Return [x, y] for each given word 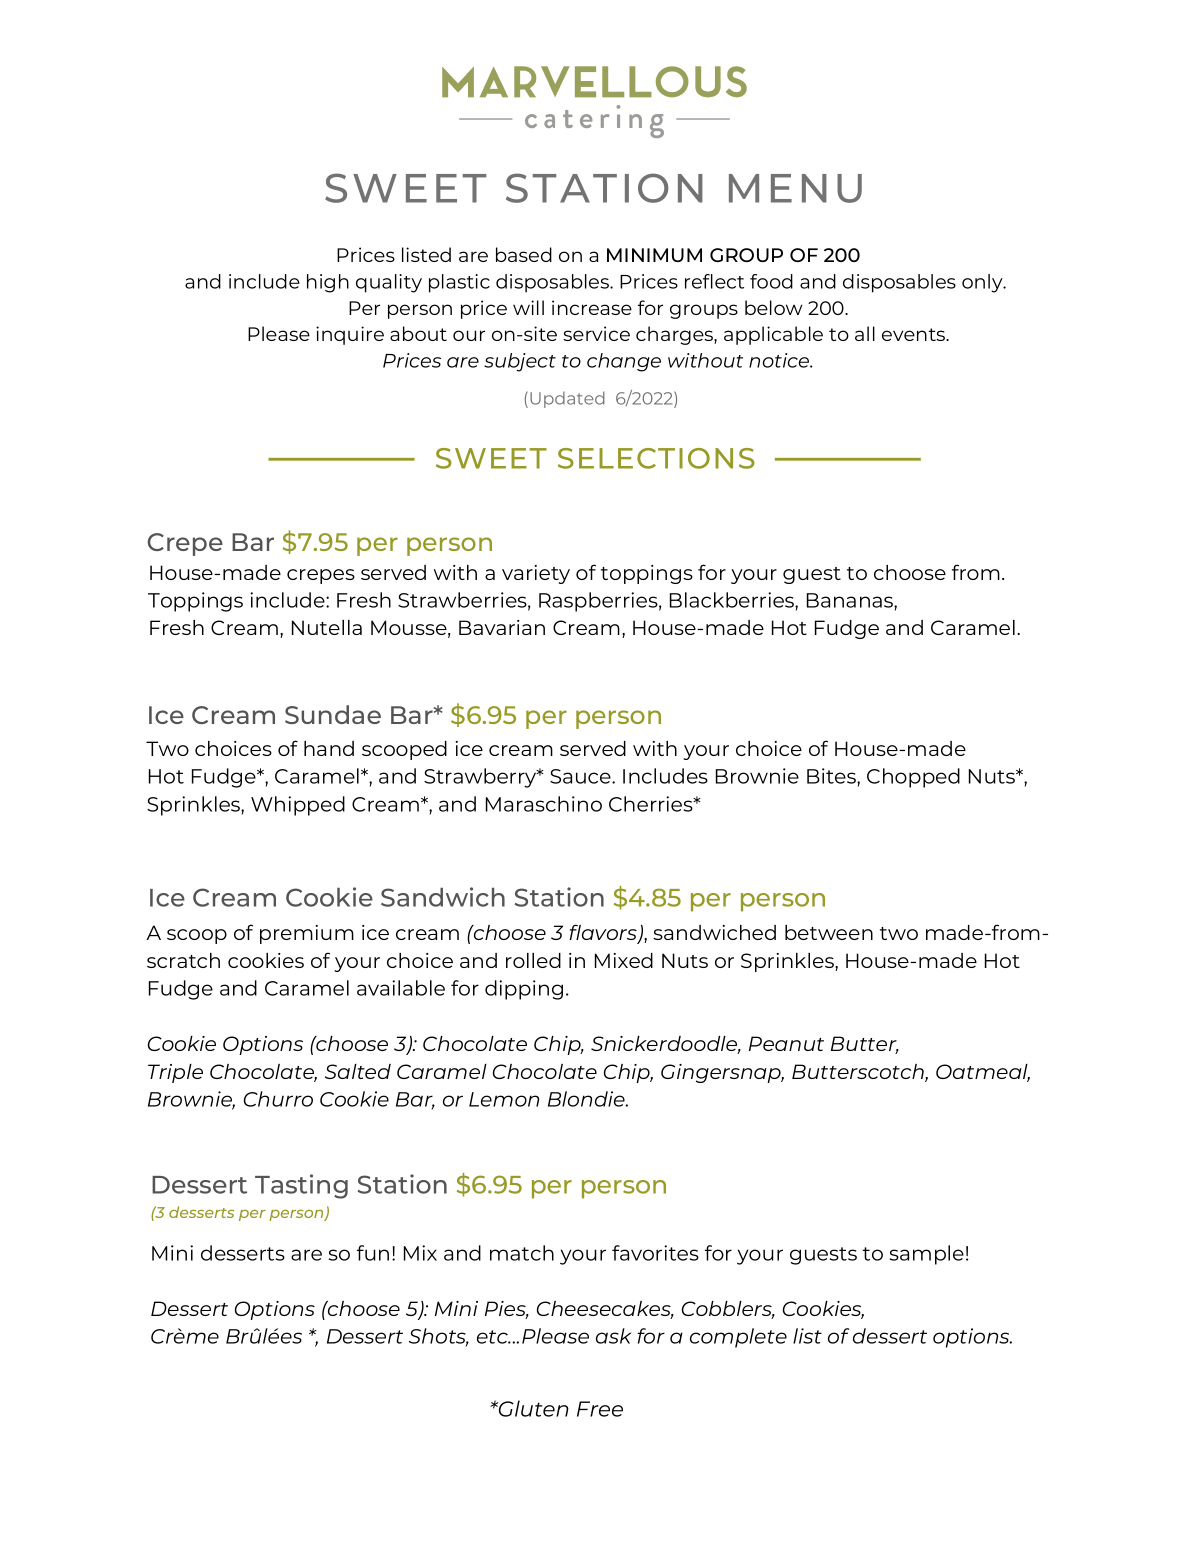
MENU [795, 188]
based [524, 254]
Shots [439, 1337]
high [328, 283]
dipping [524, 990]
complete [738, 1338]
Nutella [327, 627]
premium [307, 934]
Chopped [913, 778]
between [829, 932]
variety [536, 574]
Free [600, 1409]
